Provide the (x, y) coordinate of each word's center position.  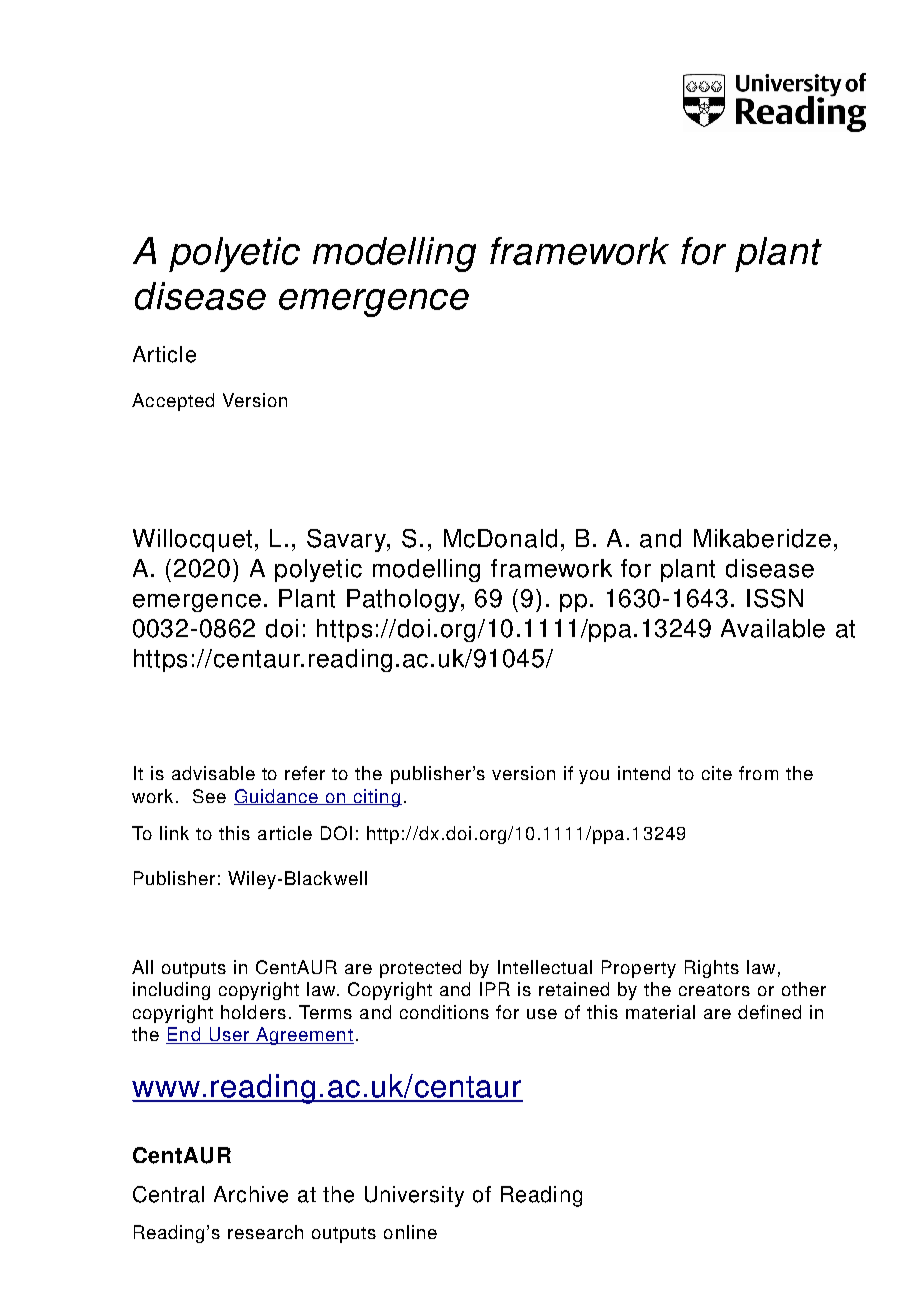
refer (305, 773)
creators (714, 990)
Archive (251, 1194)
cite (717, 773)
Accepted (173, 402)
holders (253, 1012)
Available (773, 628)
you (594, 777)
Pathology (405, 600)
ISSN (775, 598)
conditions (444, 1012)
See (209, 796)
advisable (213, 773)
